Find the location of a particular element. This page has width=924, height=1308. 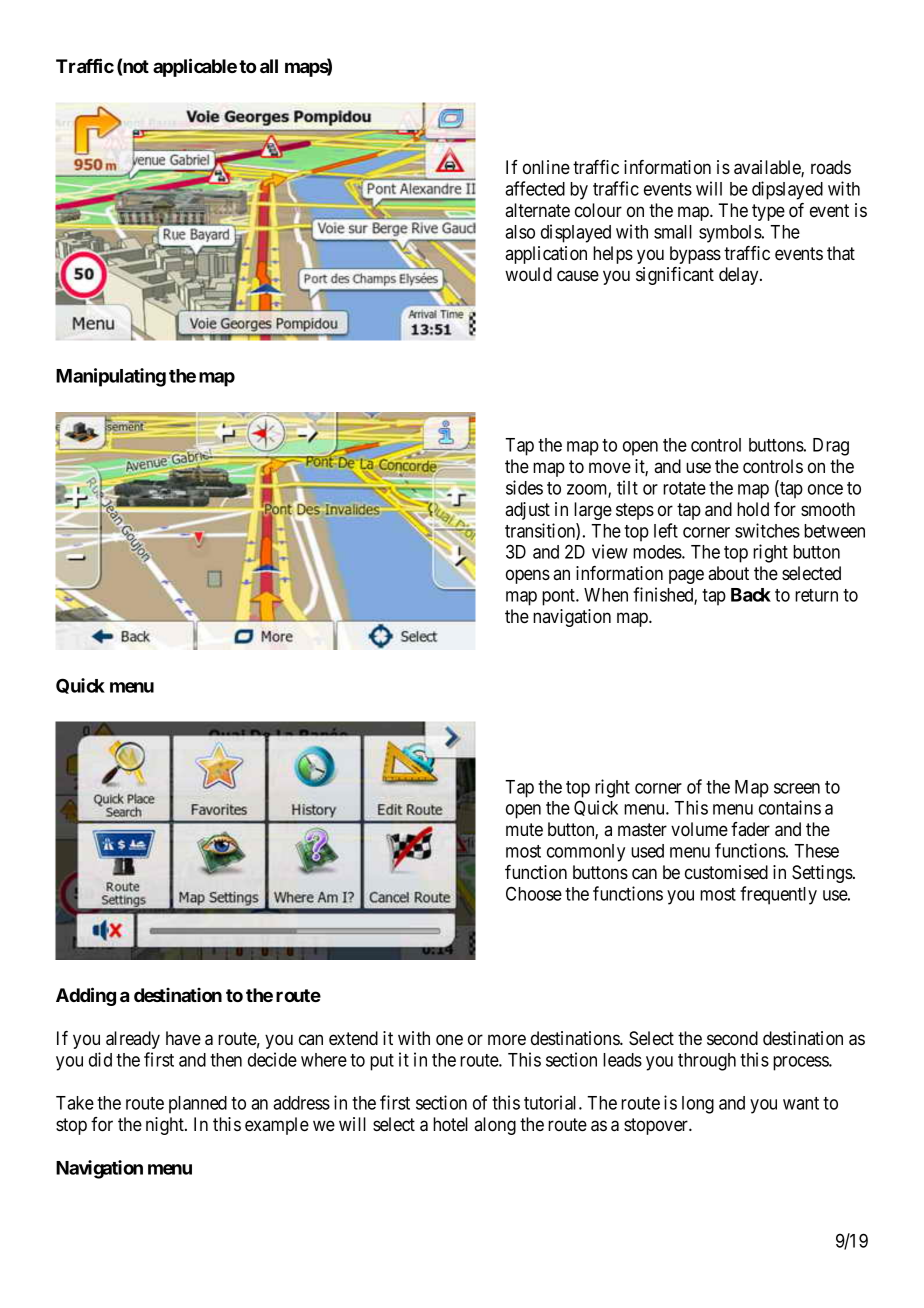

view is located at coordinates (610, 551).
